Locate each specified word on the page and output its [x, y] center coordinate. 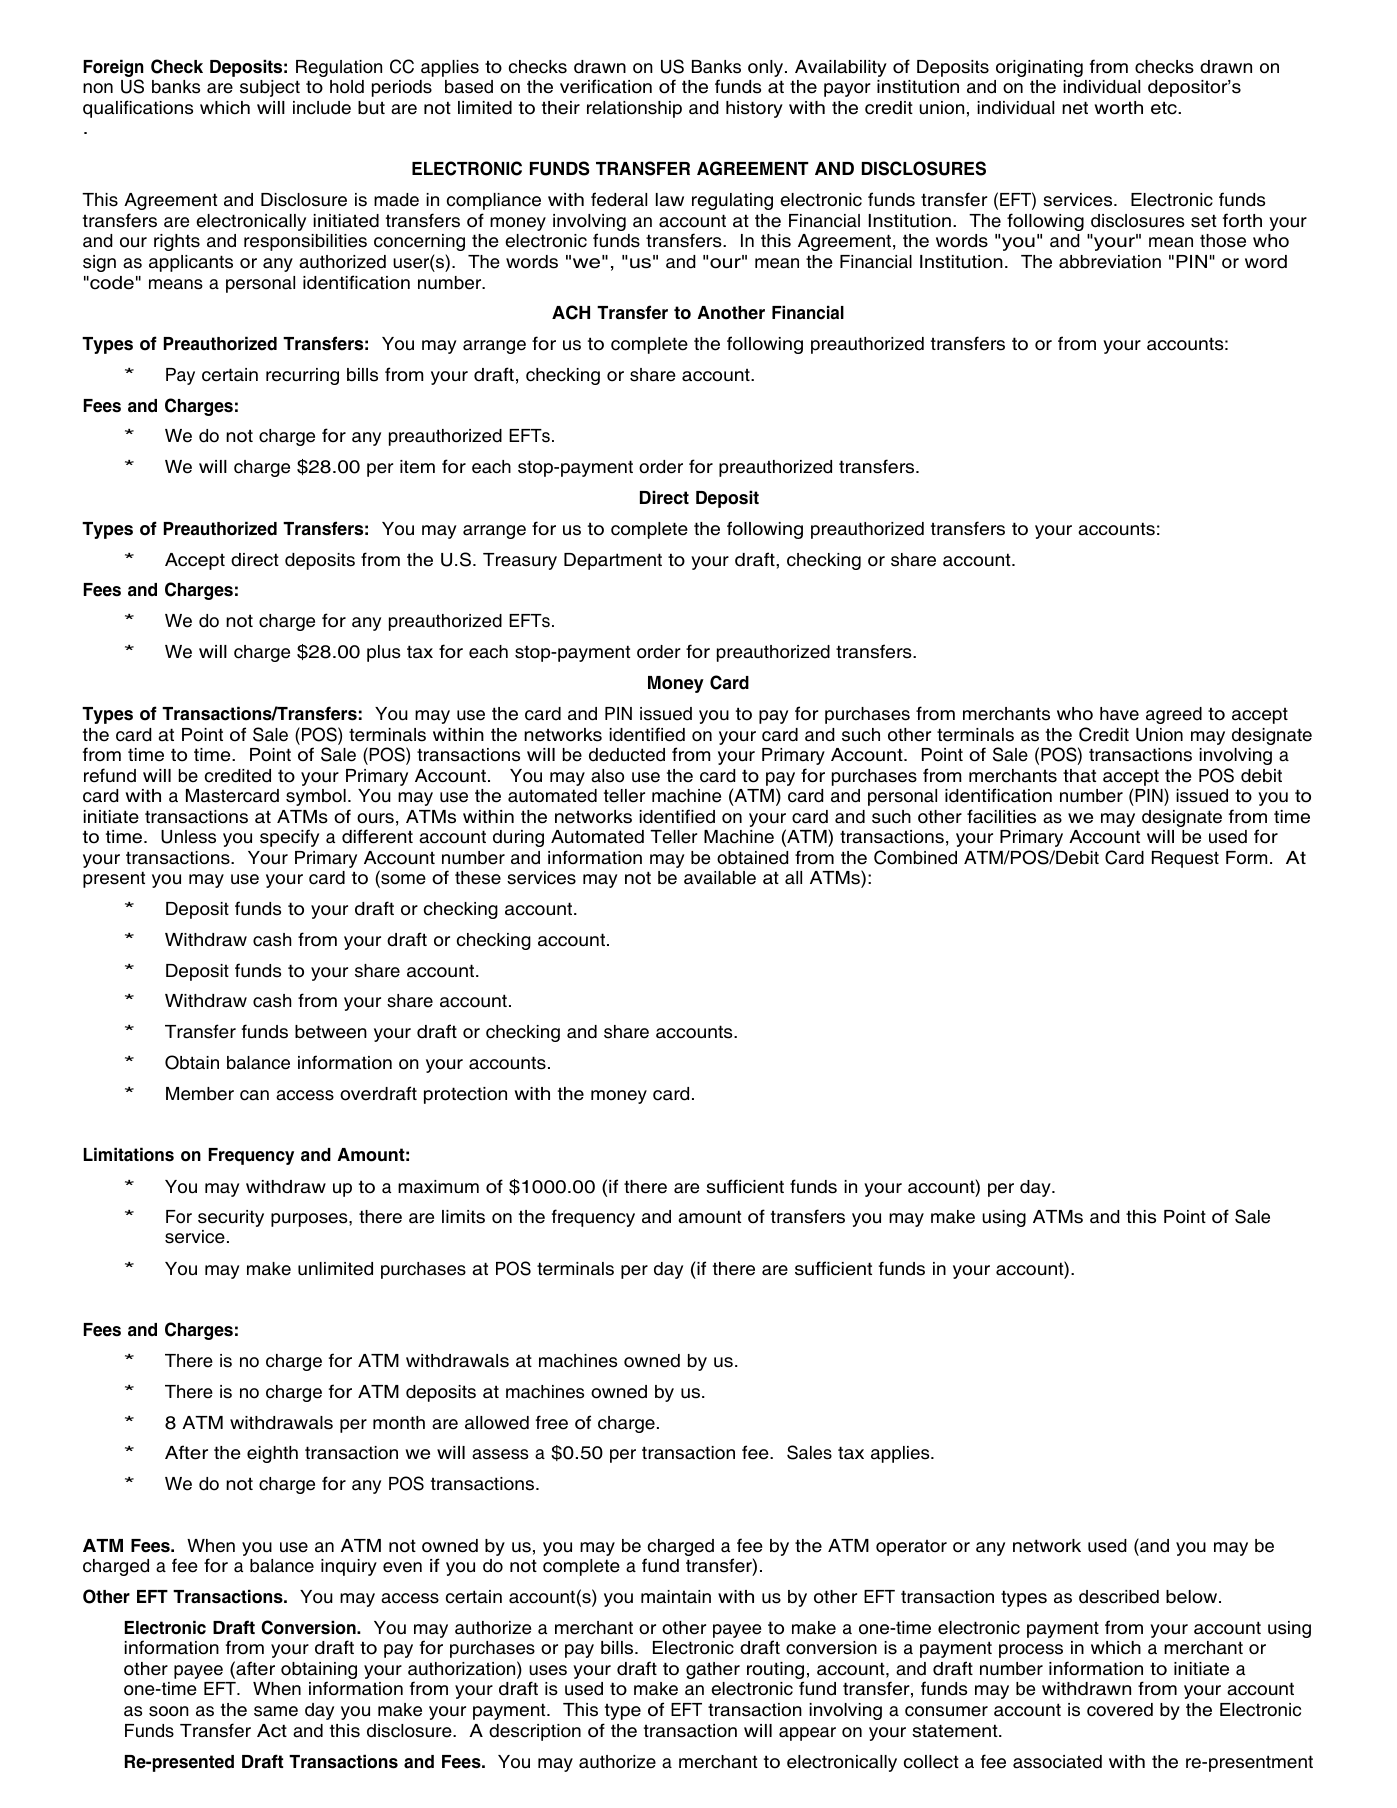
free [552, 1422]
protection [465, 1095]
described [1119, 1597]
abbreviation [1110, 262]
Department [613, 561]
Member [200, 1094]
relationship [634, 109]
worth [1118, 108]
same [276, 1711]
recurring [302, 376]
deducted [627, 755]
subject [270, 88]
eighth [272, 1454]
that [1079, 776]
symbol [316, 797]
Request [1185, 859]
